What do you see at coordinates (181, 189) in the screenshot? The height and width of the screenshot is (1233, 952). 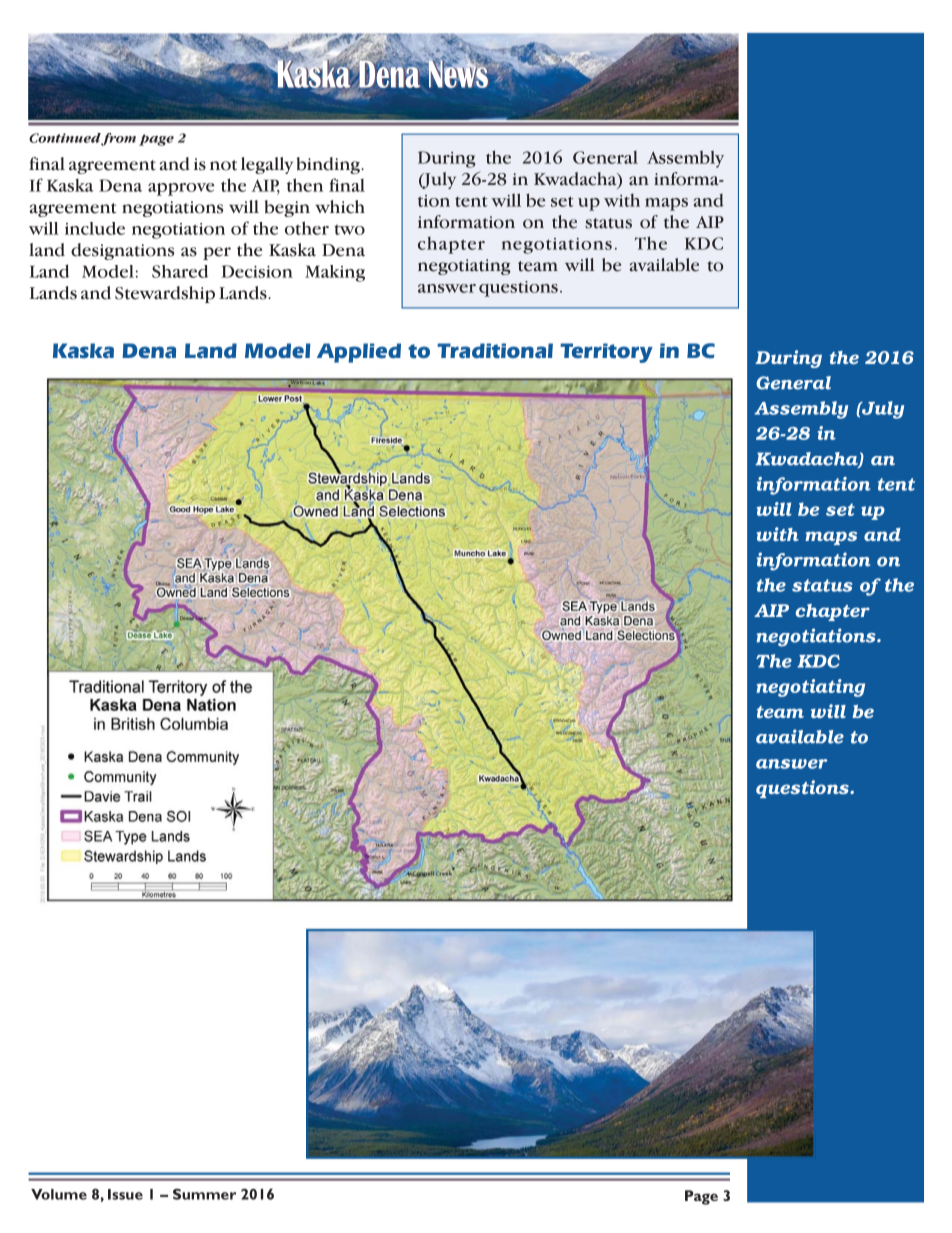 I see `approve` at bounding box center [181, 189].
